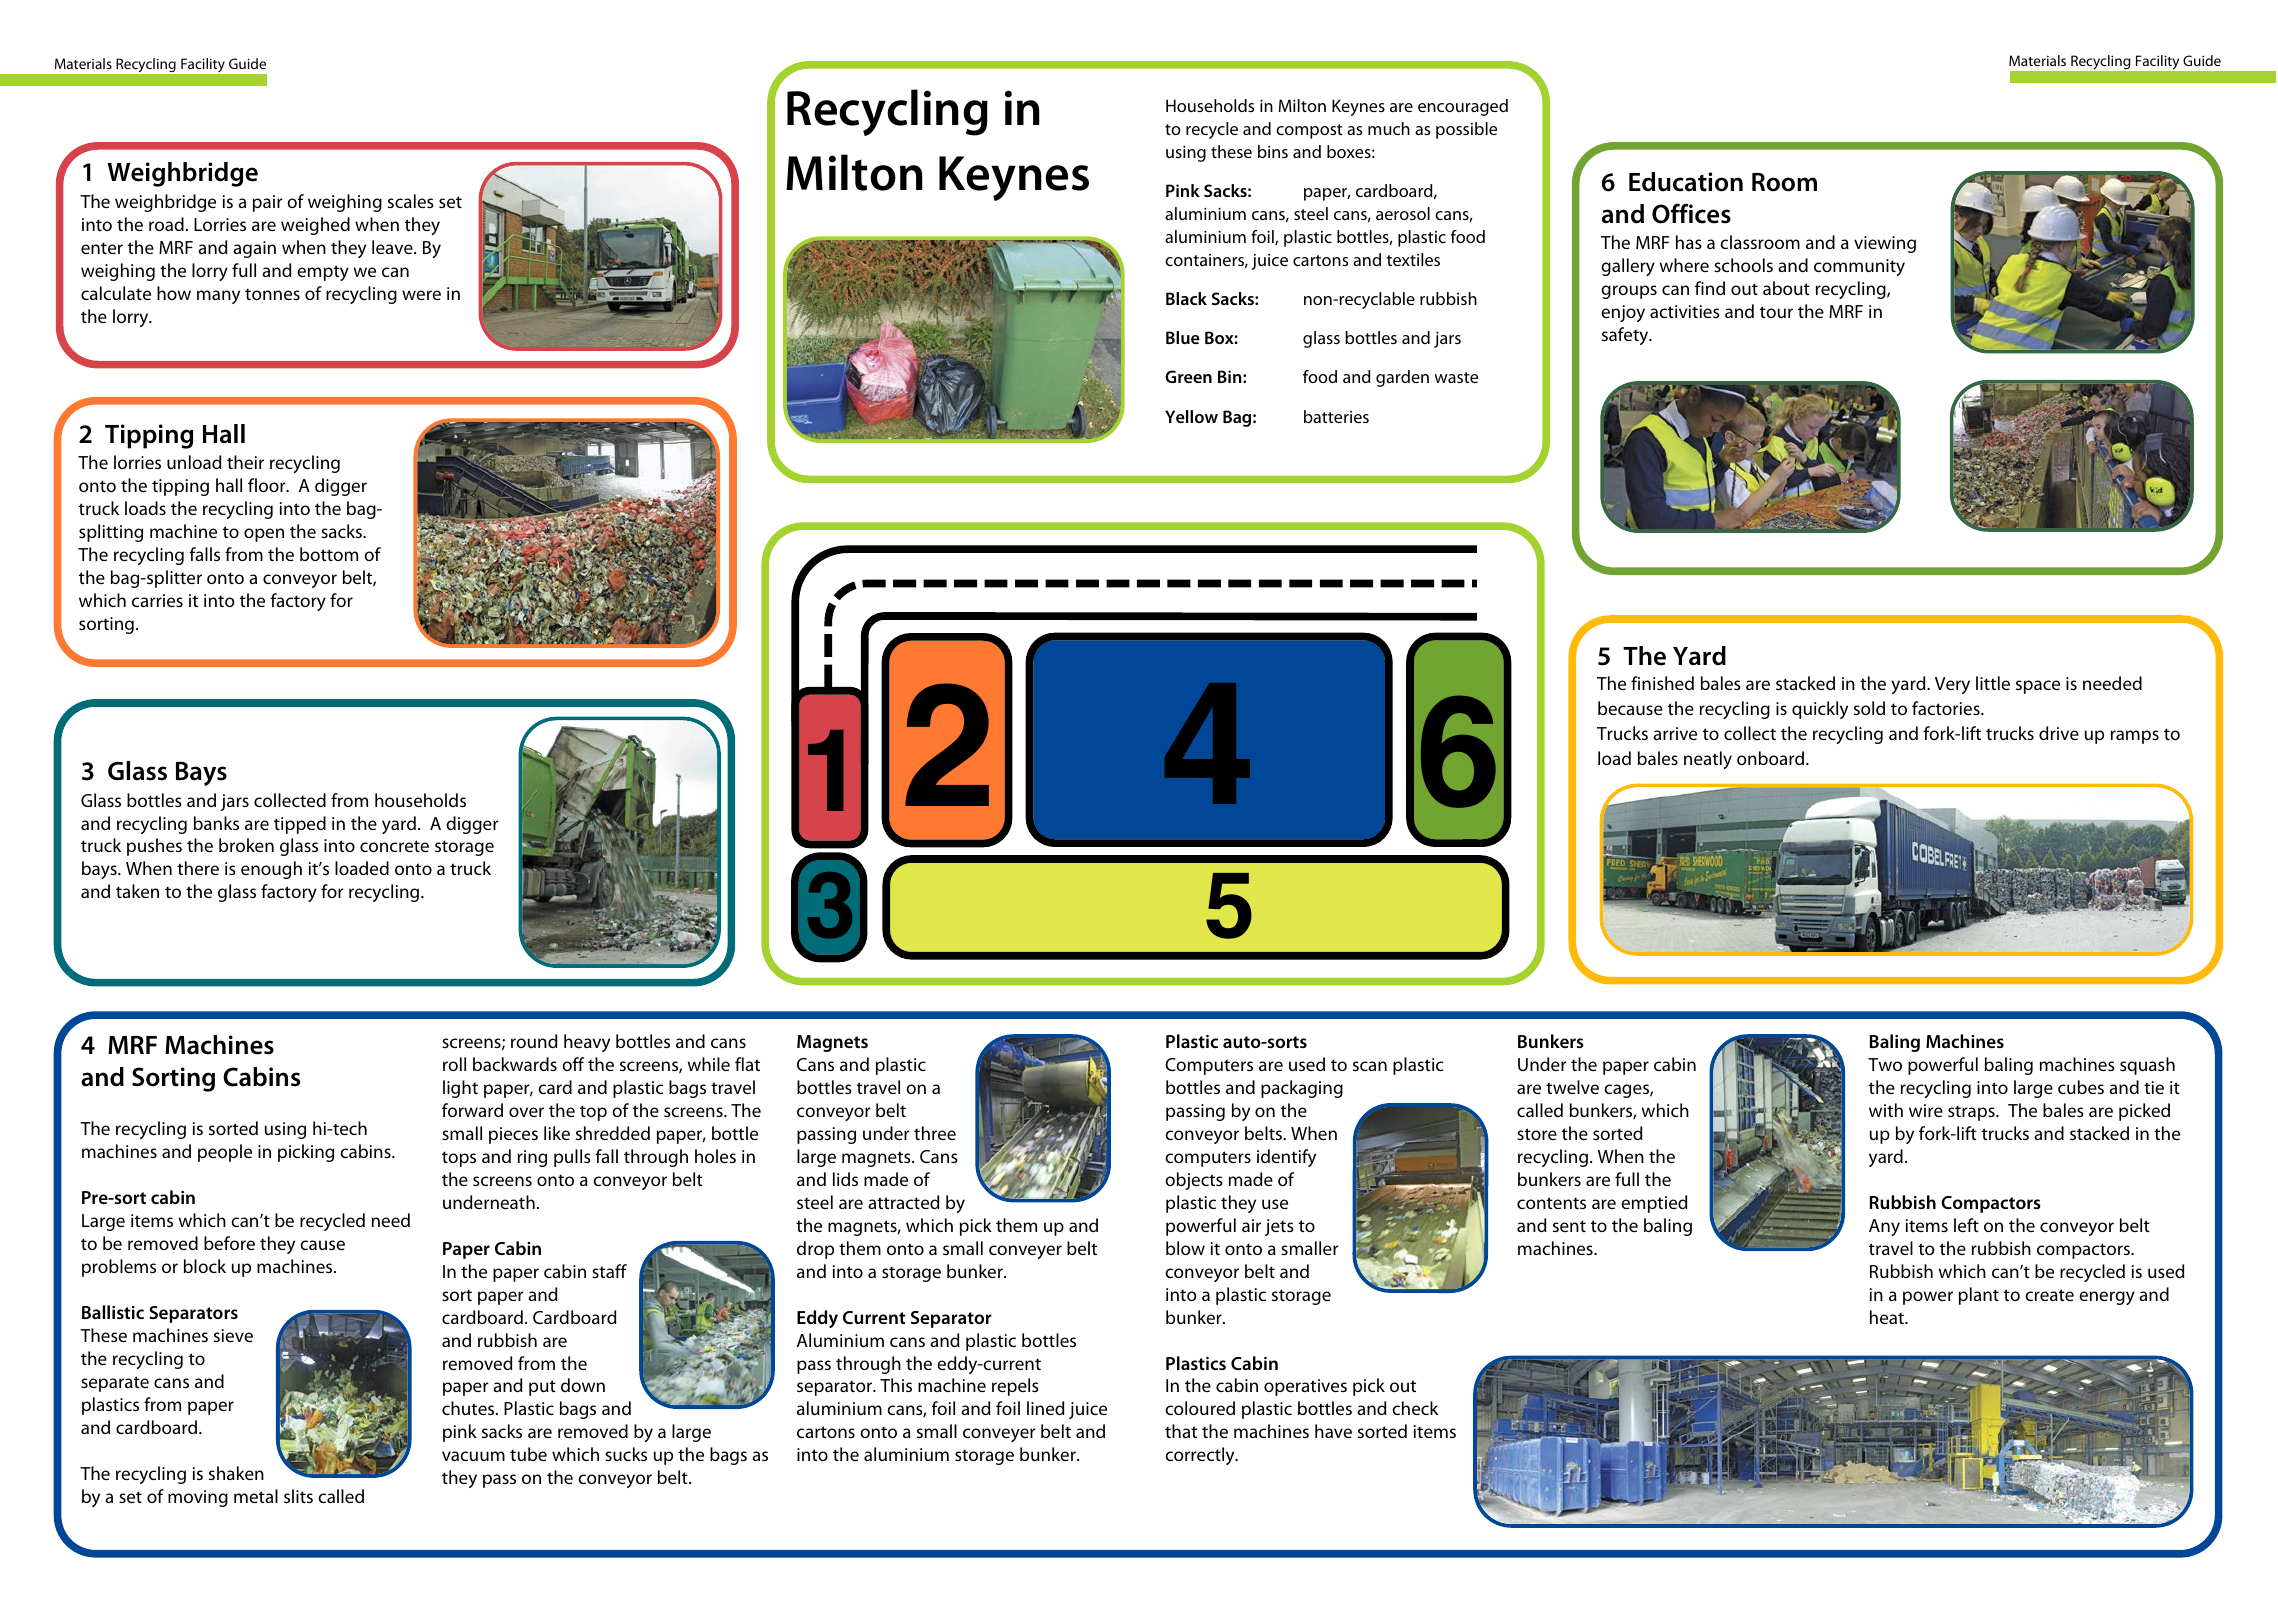 This image has height=1611, width=2278. What do you see at coordinates (1201, 1456) in the image?
I see `correctly` at bounding box center [1201, 1456].
